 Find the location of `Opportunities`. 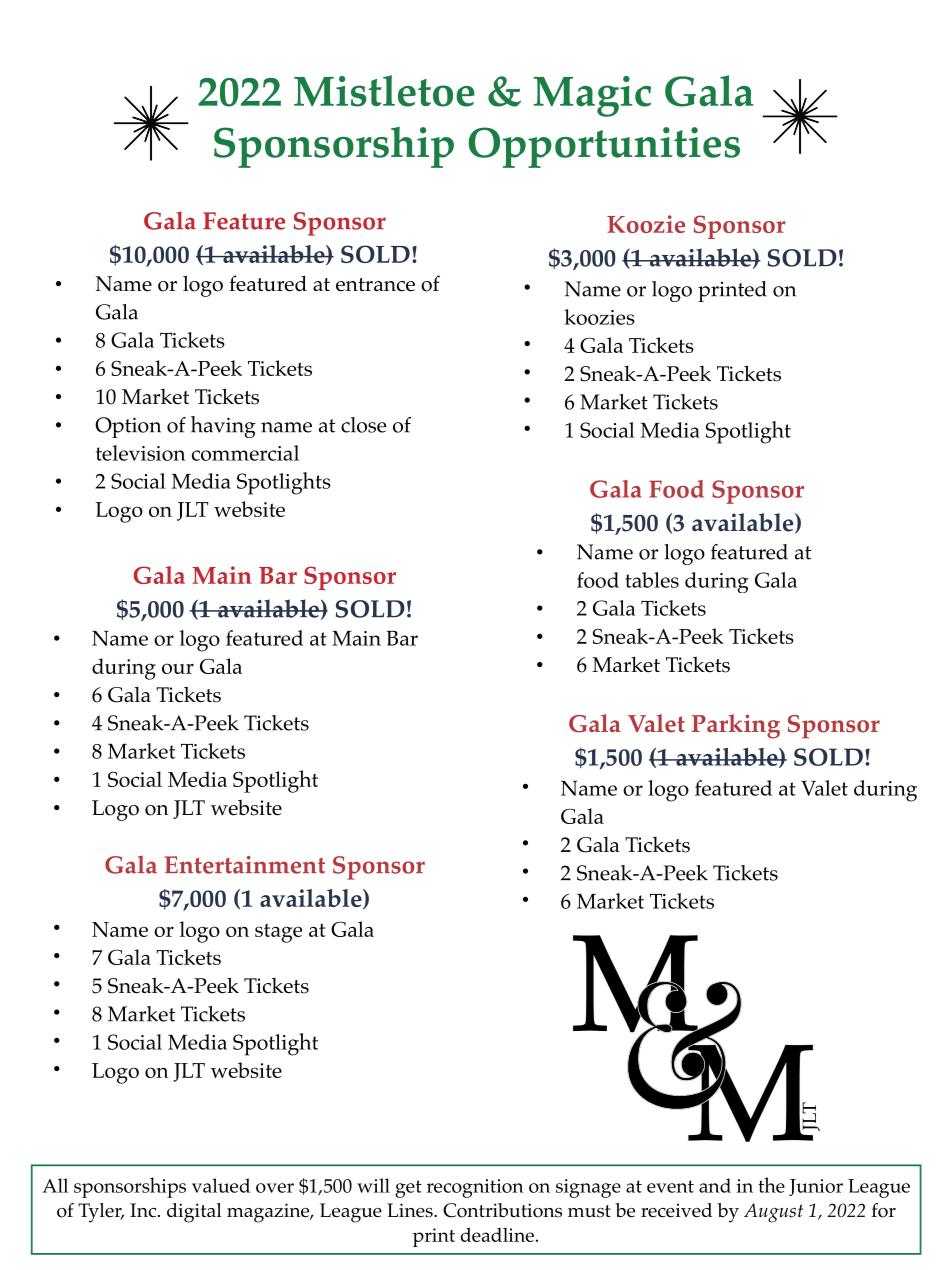

Opportunities is located at coordinates (604, 147).
